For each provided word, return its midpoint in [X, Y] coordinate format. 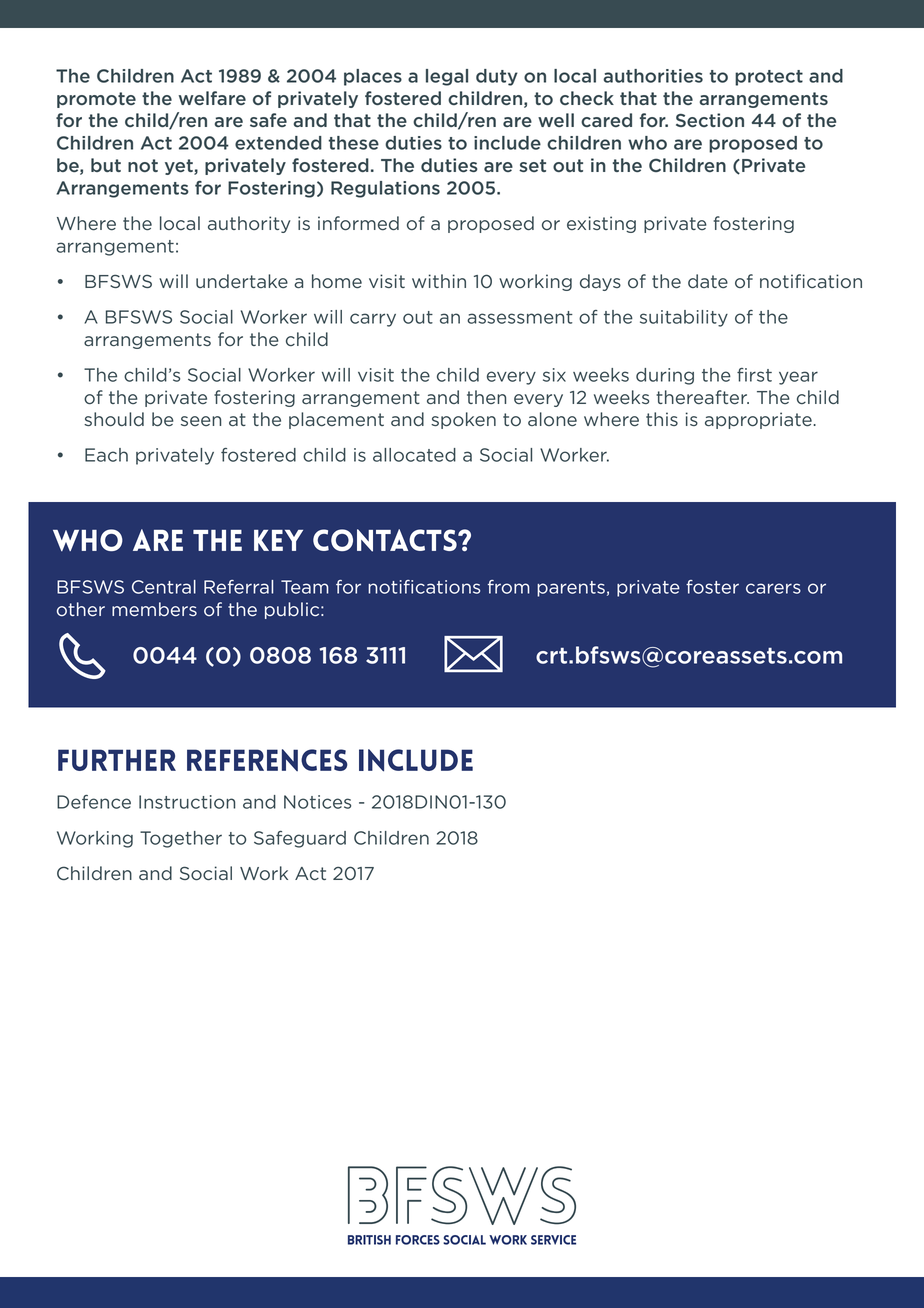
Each [106, 455]
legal [447, 77]
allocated [414, 455]
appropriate [758, 420]
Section [710, 120]
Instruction [187, 802]
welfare [212, 98]
